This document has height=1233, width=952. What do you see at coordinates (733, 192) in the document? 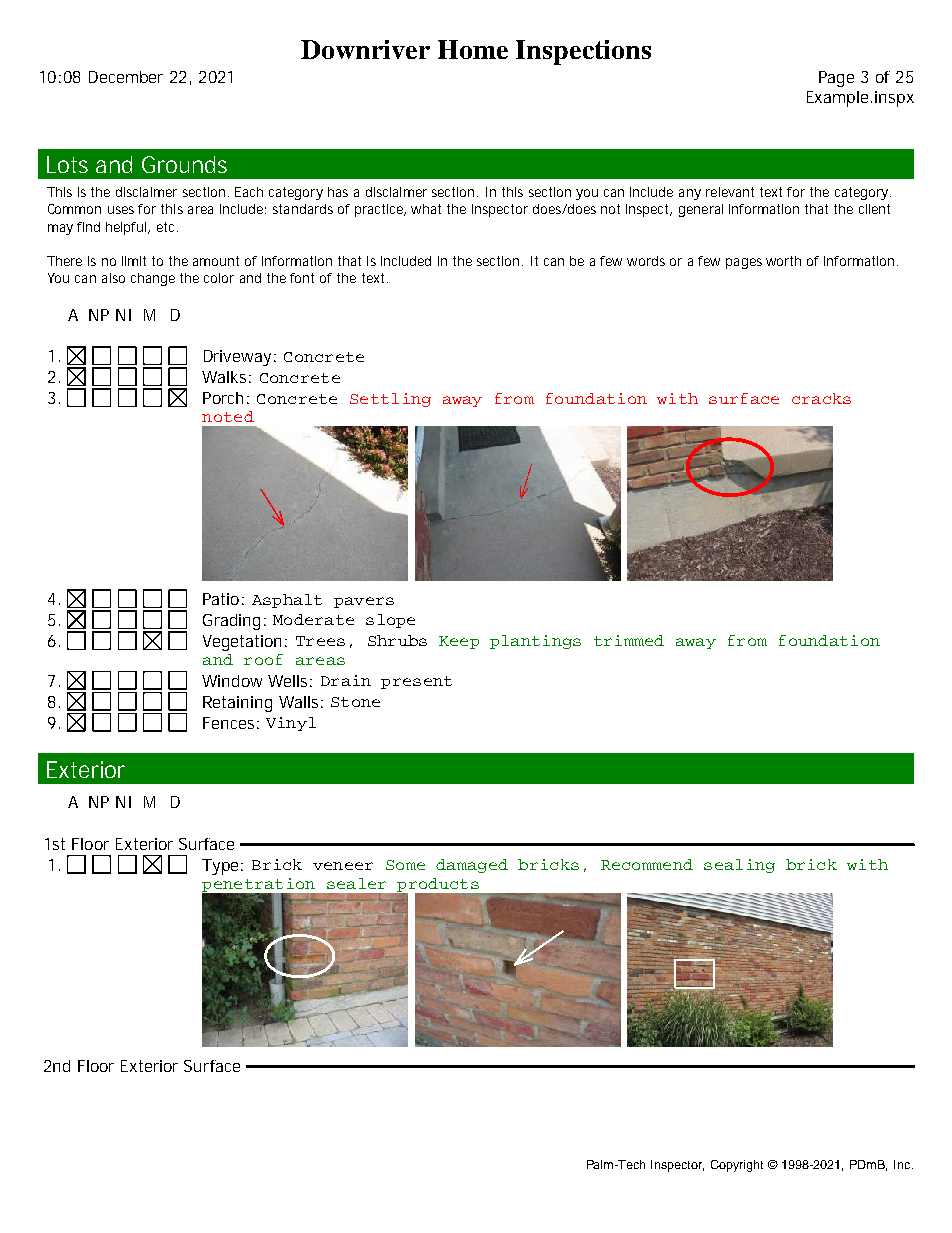
I see `relevant` at bounding box center [733, 192].
